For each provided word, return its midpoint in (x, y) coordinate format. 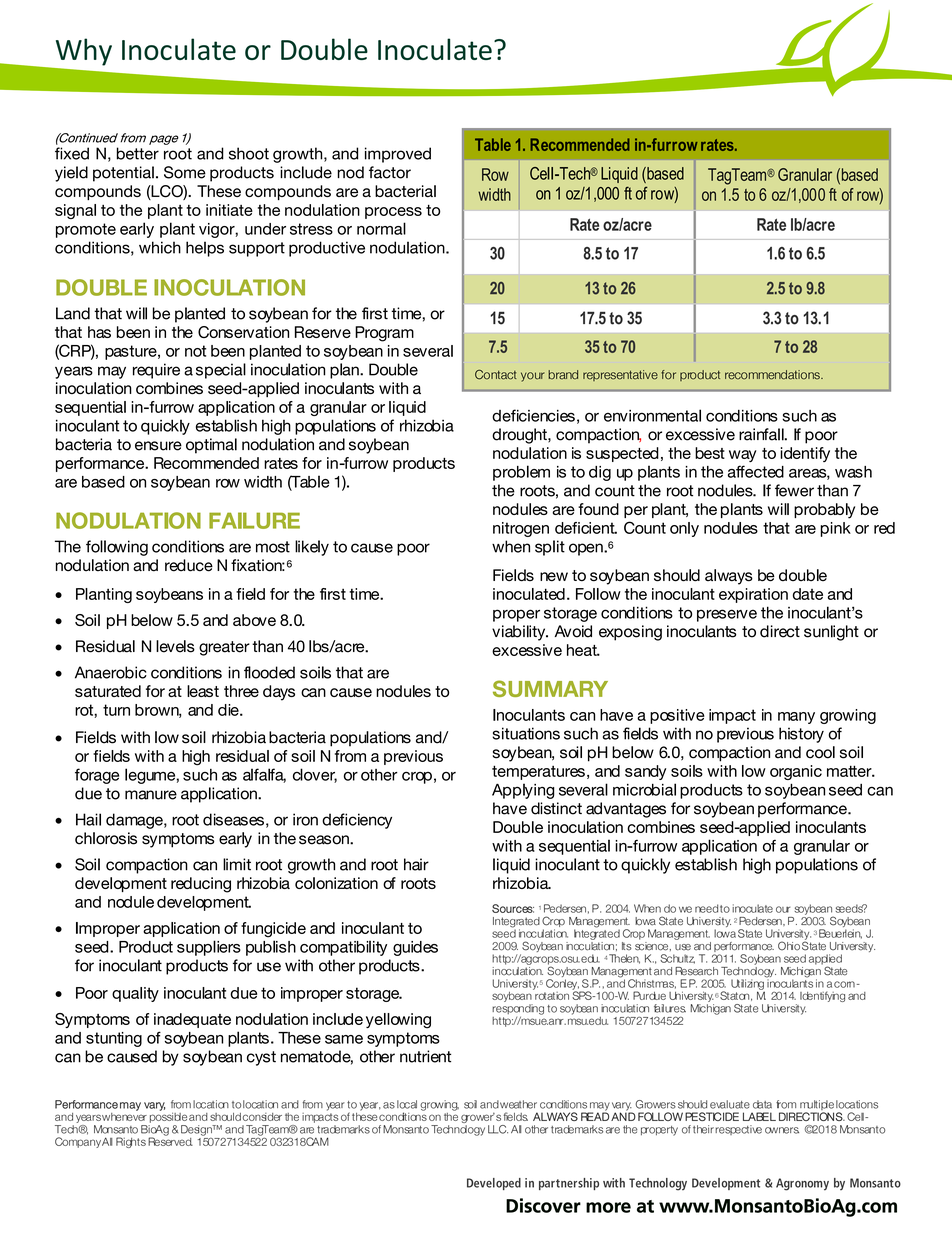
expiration (753, 595)
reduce (189, 565)
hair (416, 864)
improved (398, 155)
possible (168, 1116)
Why (84, 52)
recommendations (773, 375)
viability (520, 633)
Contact (496, 375)
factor (390, 172)
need (706, 908)
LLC (498, 1129)
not (195, 351)
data (762, 1104)
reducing (201, 885)
